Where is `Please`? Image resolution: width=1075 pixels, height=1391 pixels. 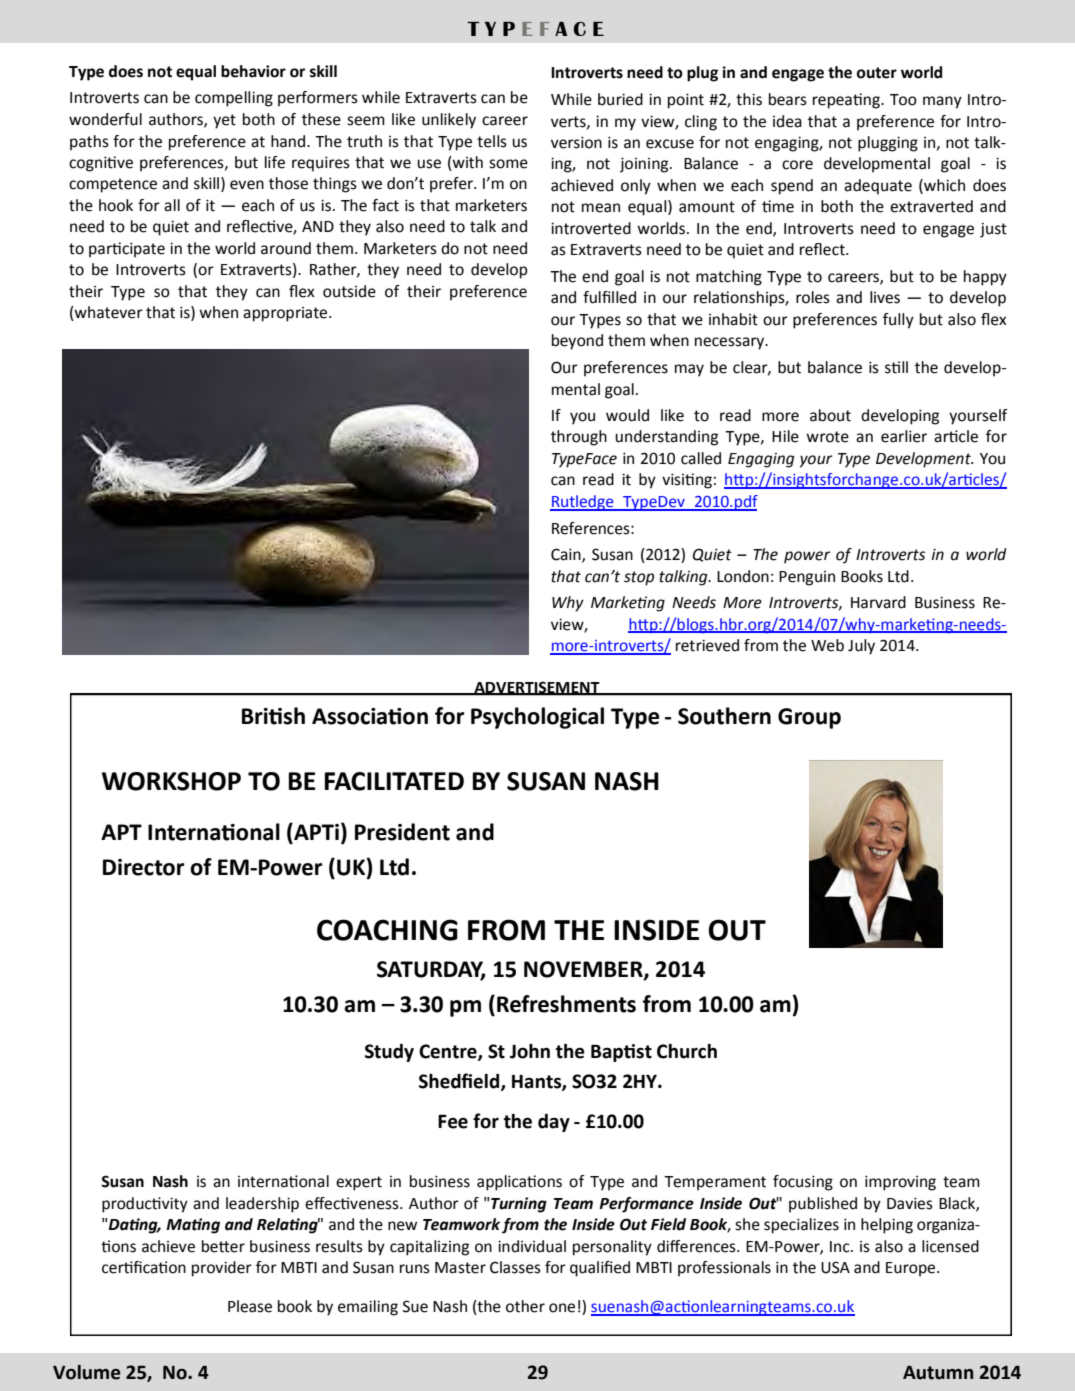
Please is located at coordinates (250, 1306).
